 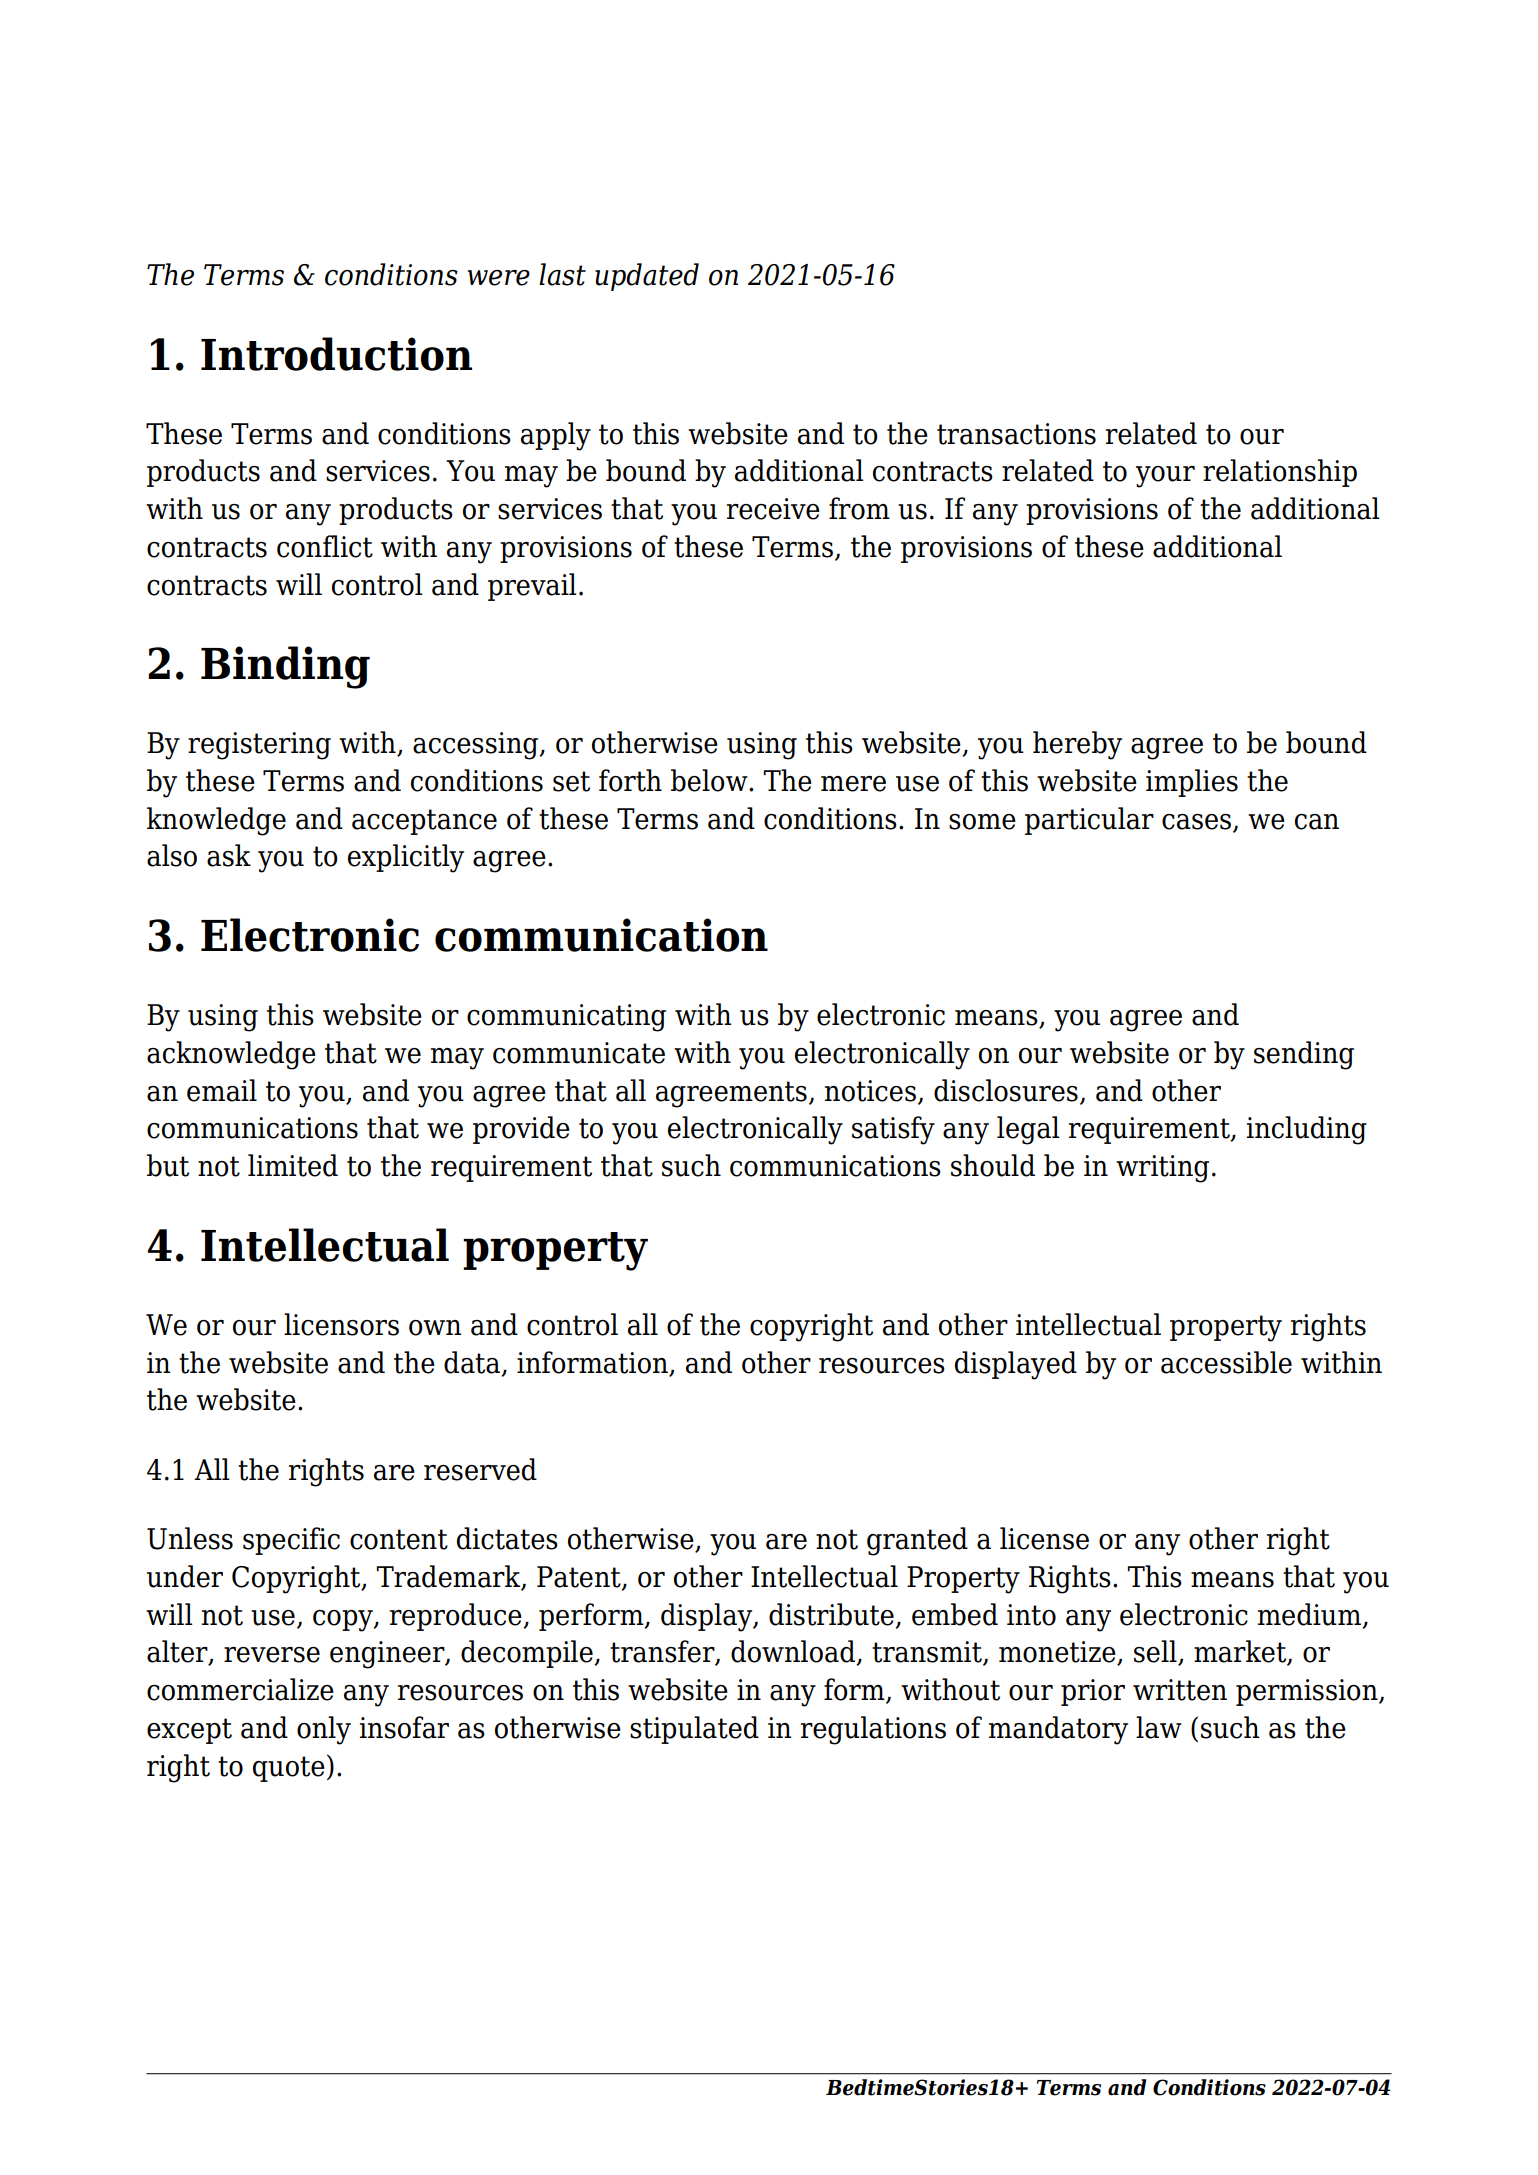 What do you see at coordinates (324, 1730) in the document?
I see `only` at bounding box center [324, 1730].
